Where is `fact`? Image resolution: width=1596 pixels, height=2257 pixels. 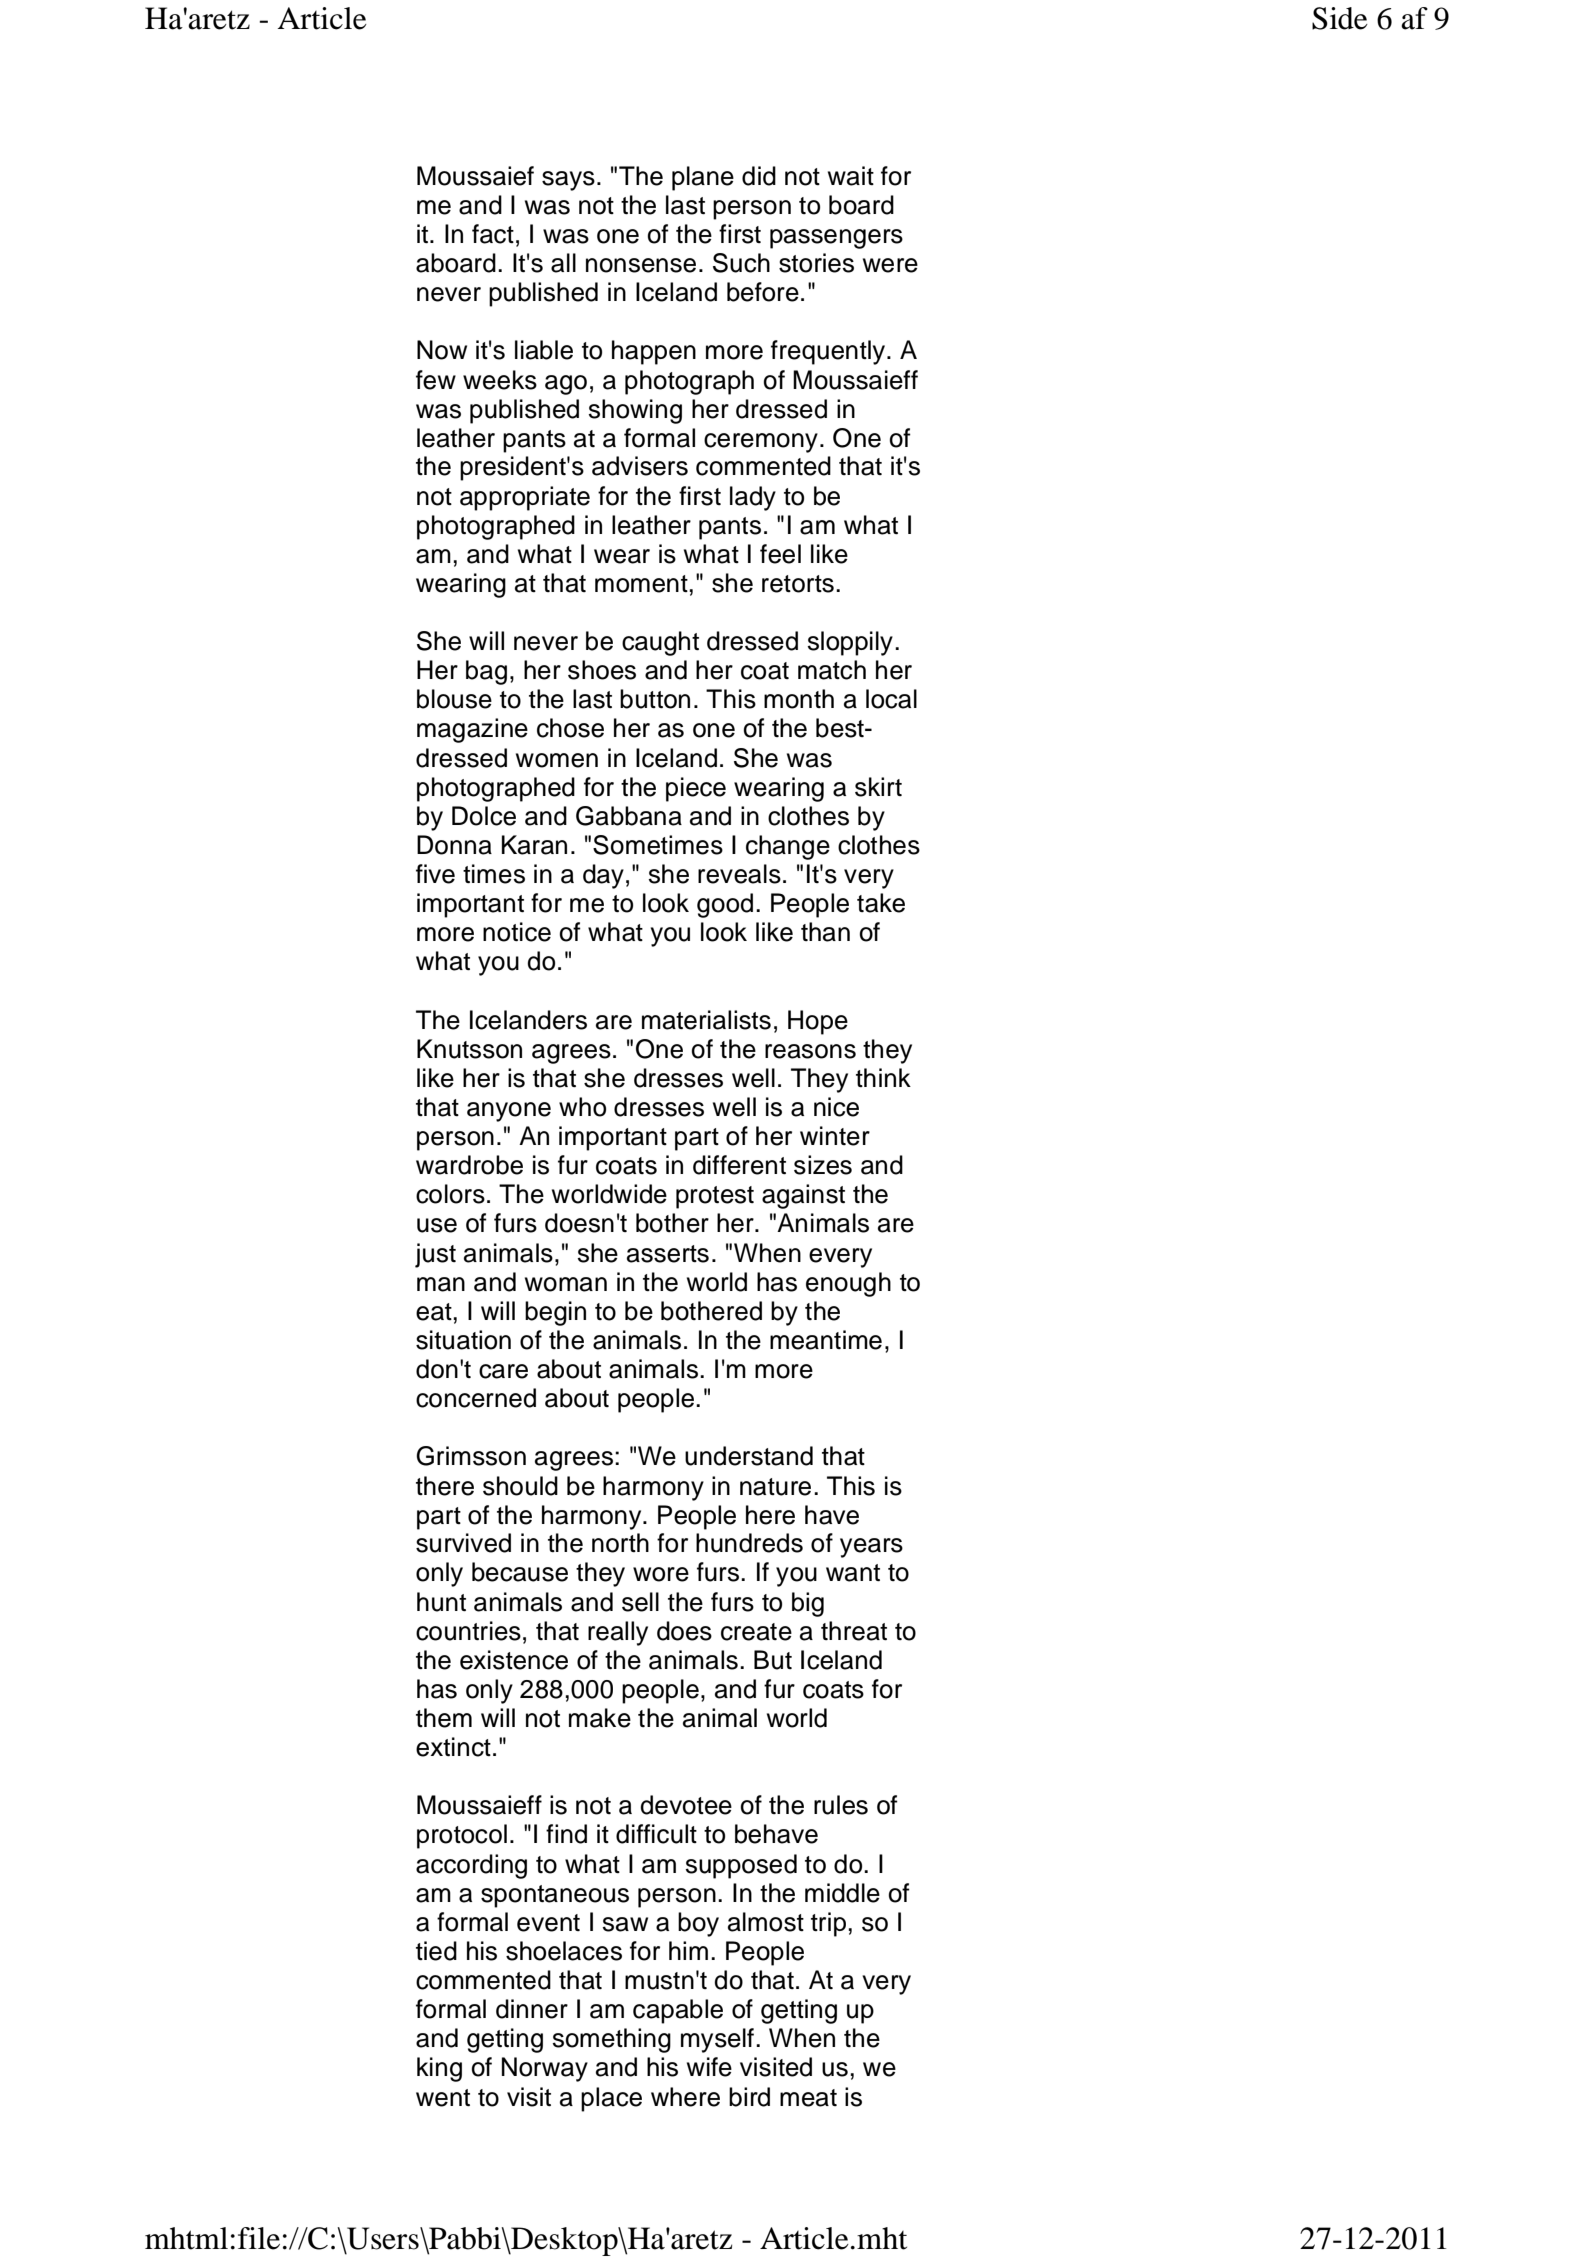 fact is located at coordinates (493, 234).
